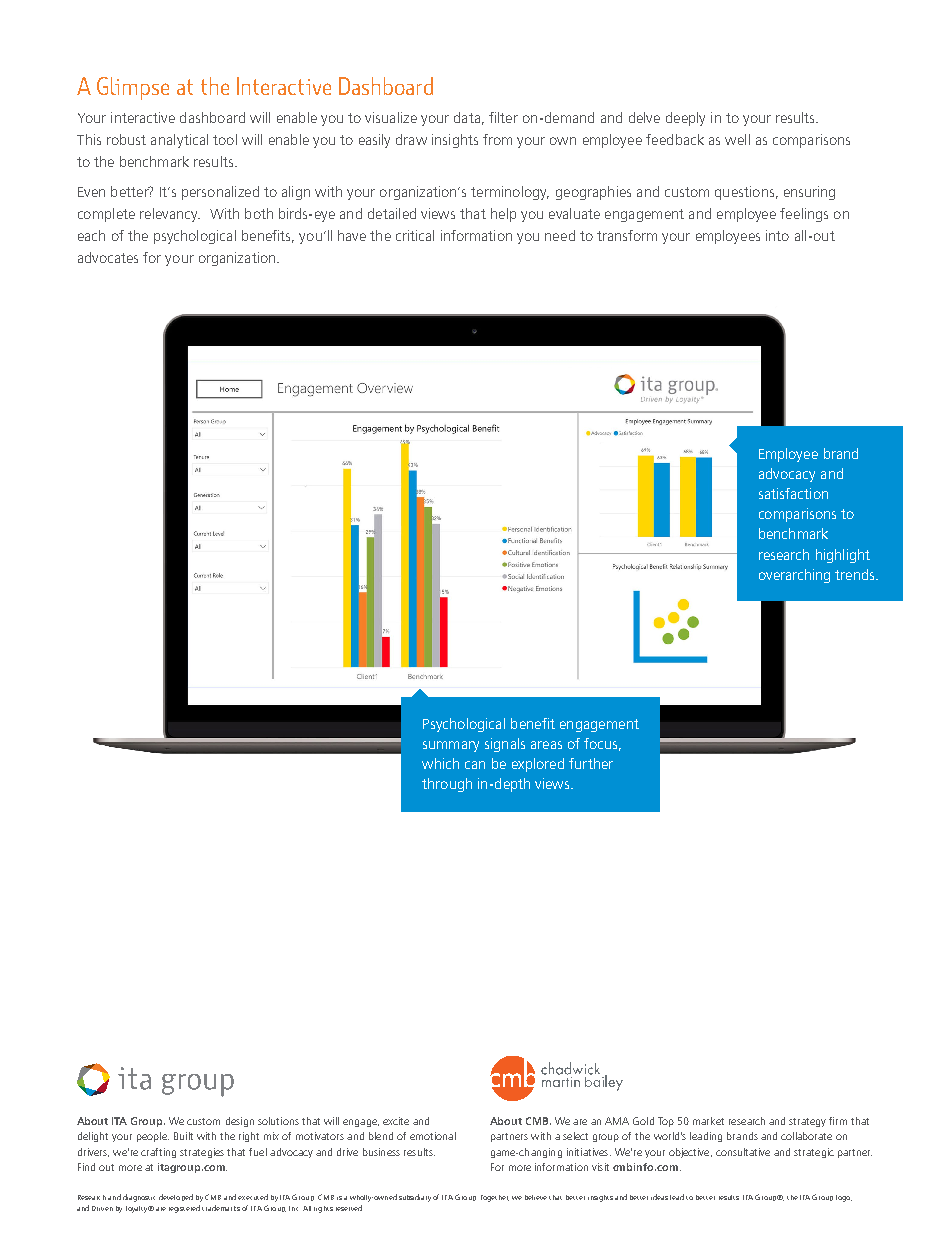 This screenshot has width=952, height=1233. Describe the element at coordinates (793, 493) in the screenshot. I see `satisfaction` at that location.
